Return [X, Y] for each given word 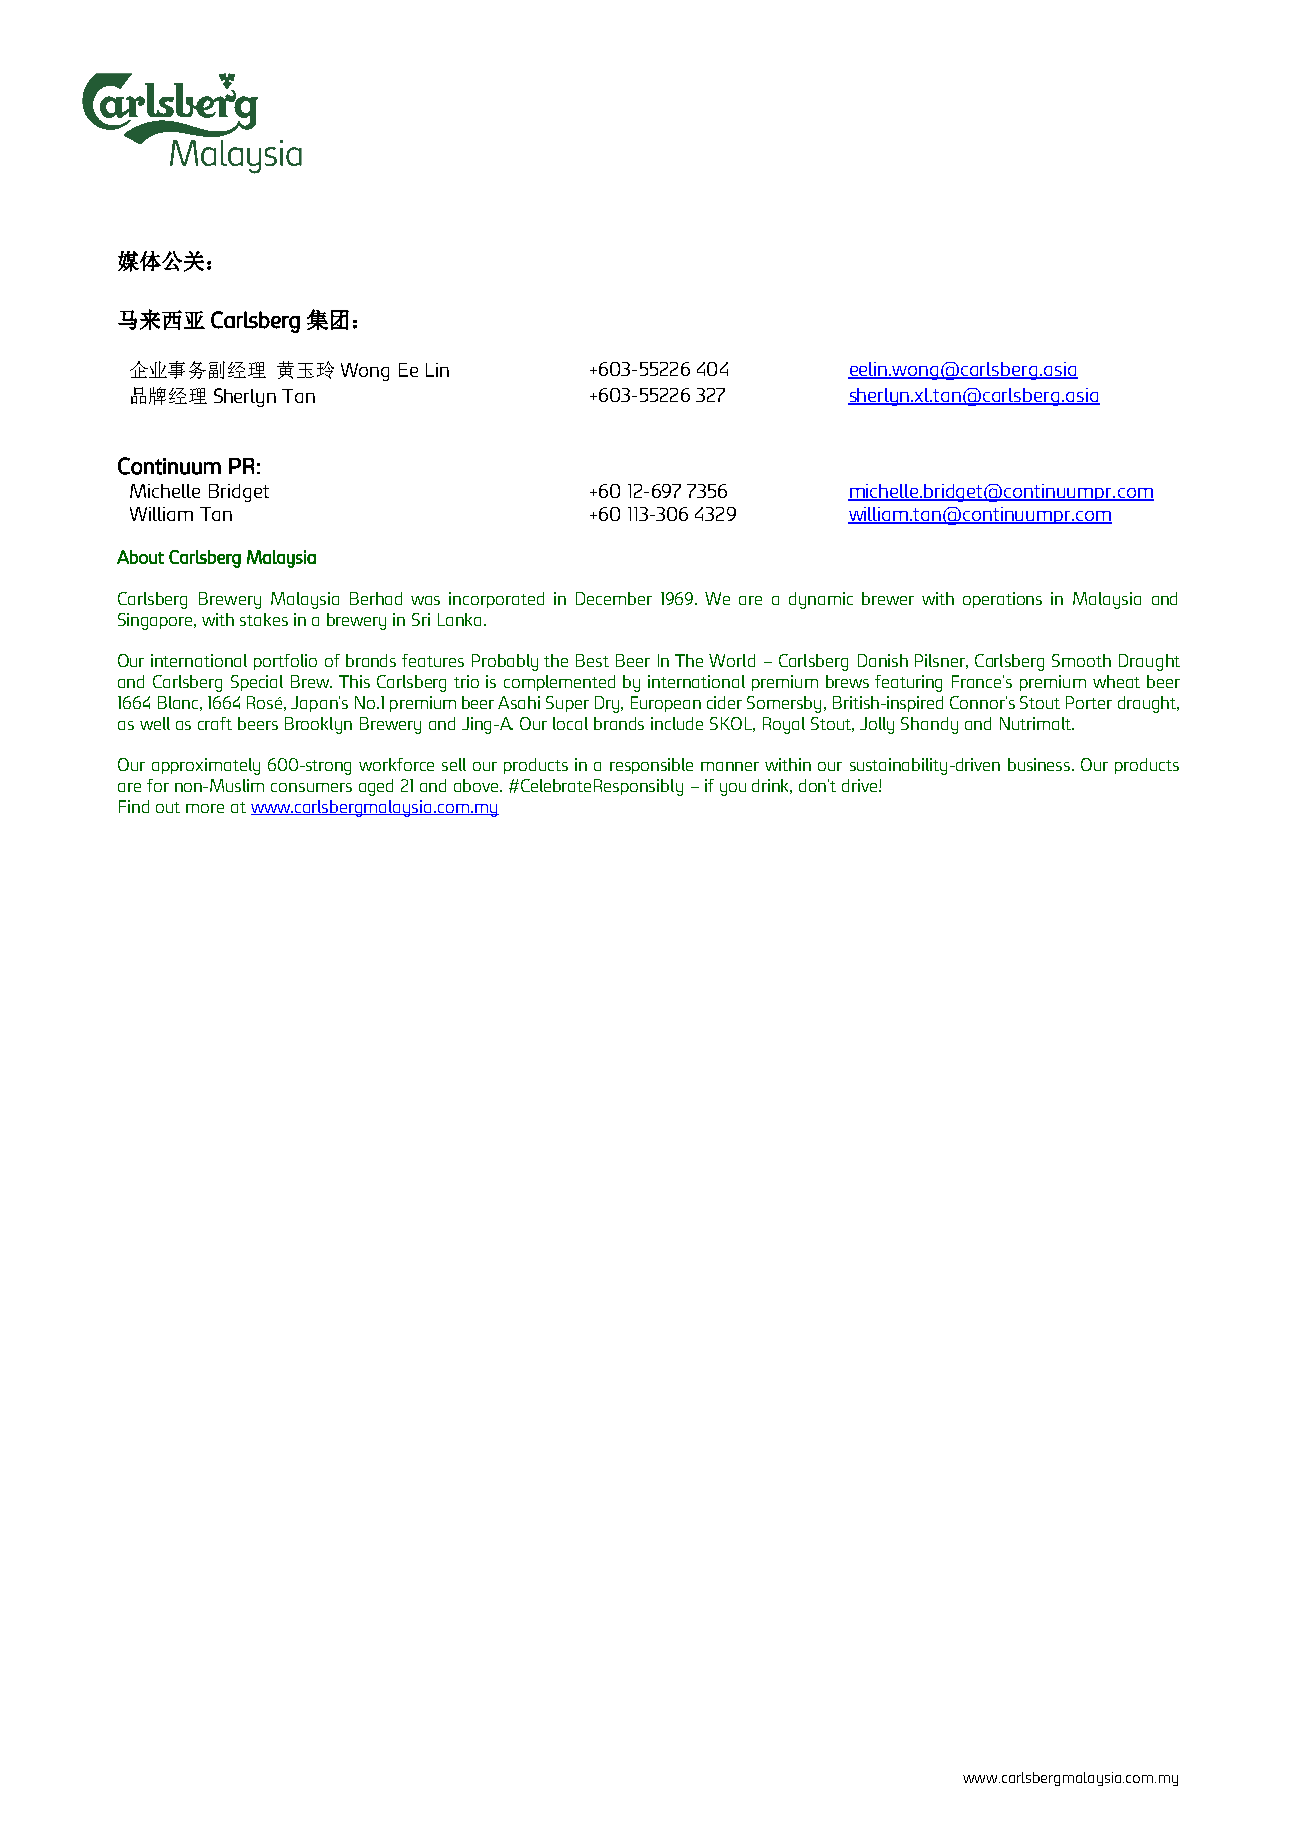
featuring [908, 683]
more [205, 808]
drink [772, 786]
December [614, 598]
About [140, 557]
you [733, 789]
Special [257, 683]
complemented [559, 683]
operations [1002, 600]
